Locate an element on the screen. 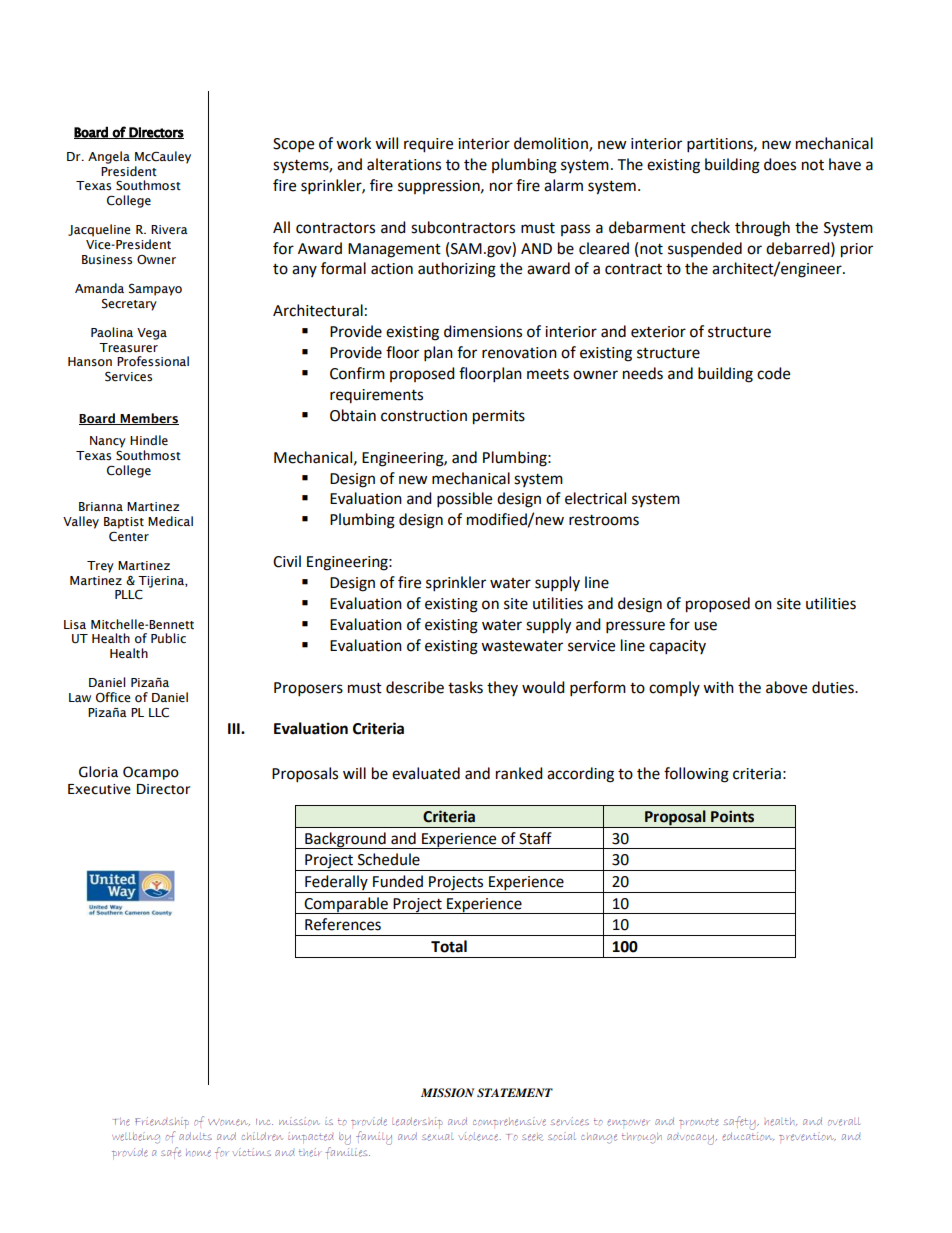 The height and width of the screenshot is (1233, 952). does is located at coordinates (780, 164).
